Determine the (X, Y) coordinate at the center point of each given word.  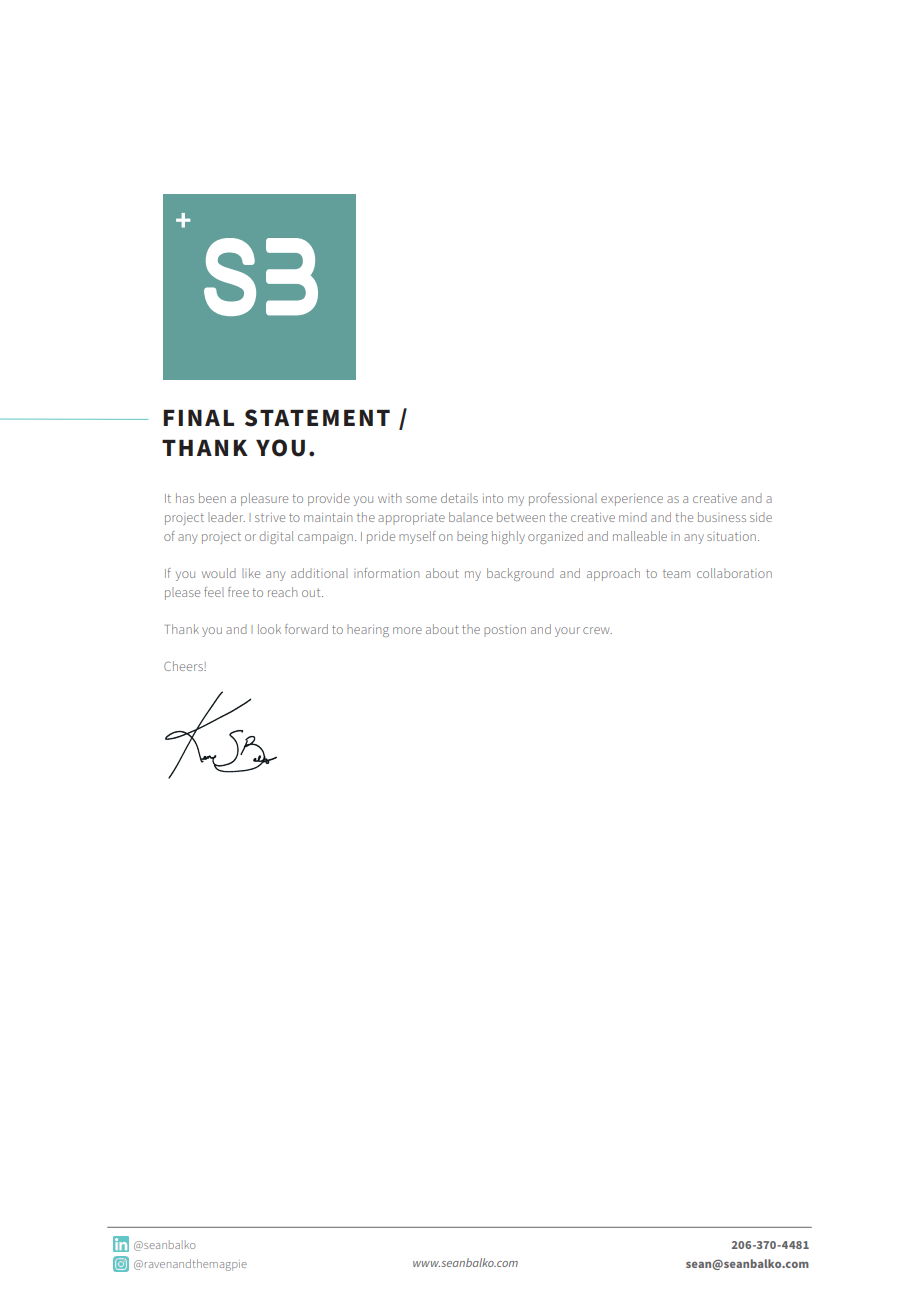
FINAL (198, 418)
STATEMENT (317, 418)
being (472, 537)
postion (505, 631)
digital (276, 537)
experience (632, 500)
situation (731, 536)
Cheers (184, 666)
